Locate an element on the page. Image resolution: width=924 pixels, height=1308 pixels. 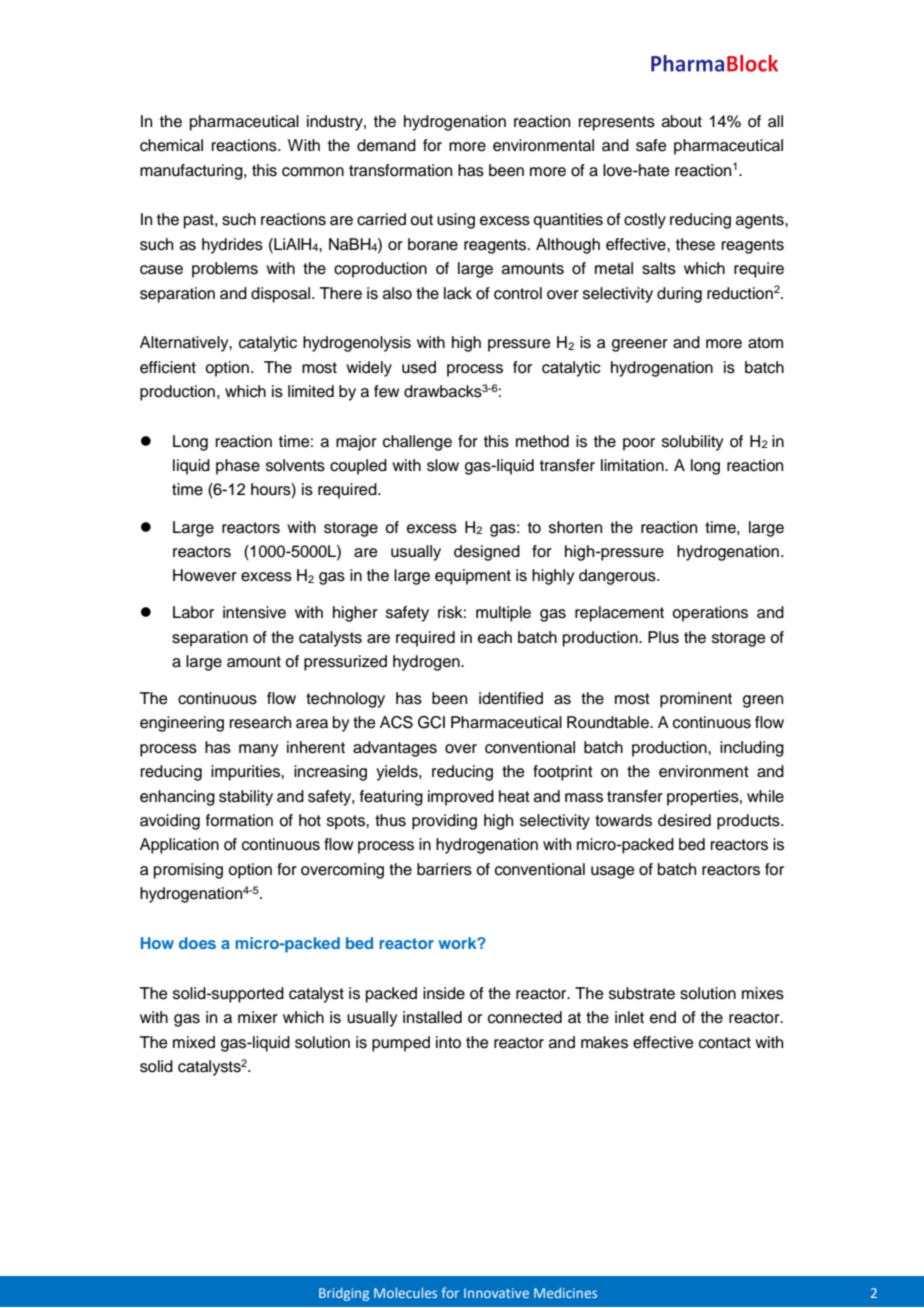
manufacturing is located at coordinates (192, 172).
